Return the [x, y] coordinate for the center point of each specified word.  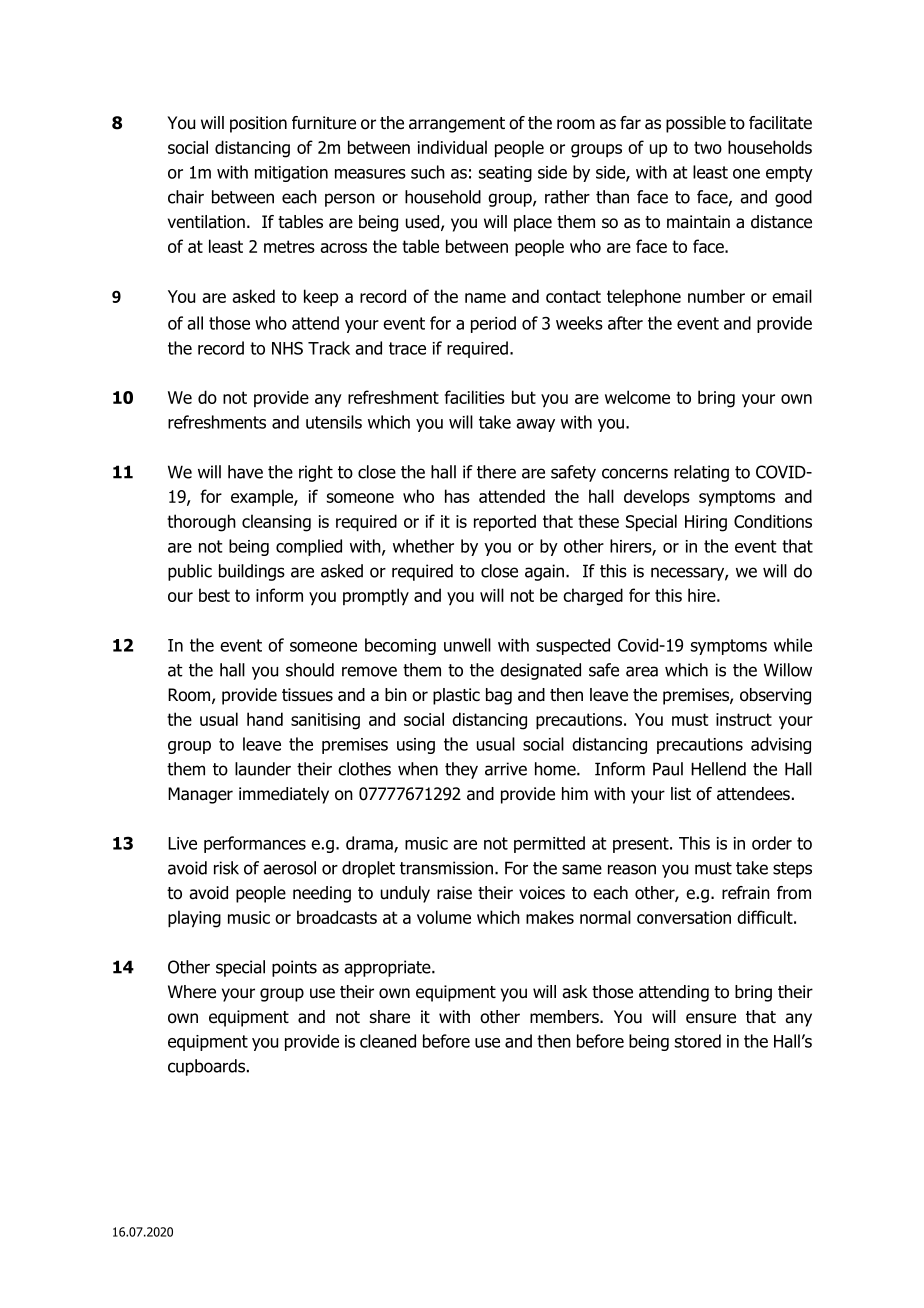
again [546, 572]
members [565, 1017]
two [708, 147]
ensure [711, 1018]
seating [505, 174]
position [258, 124]
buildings [252, 572]
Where [192, 992]
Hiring [706, 523]
